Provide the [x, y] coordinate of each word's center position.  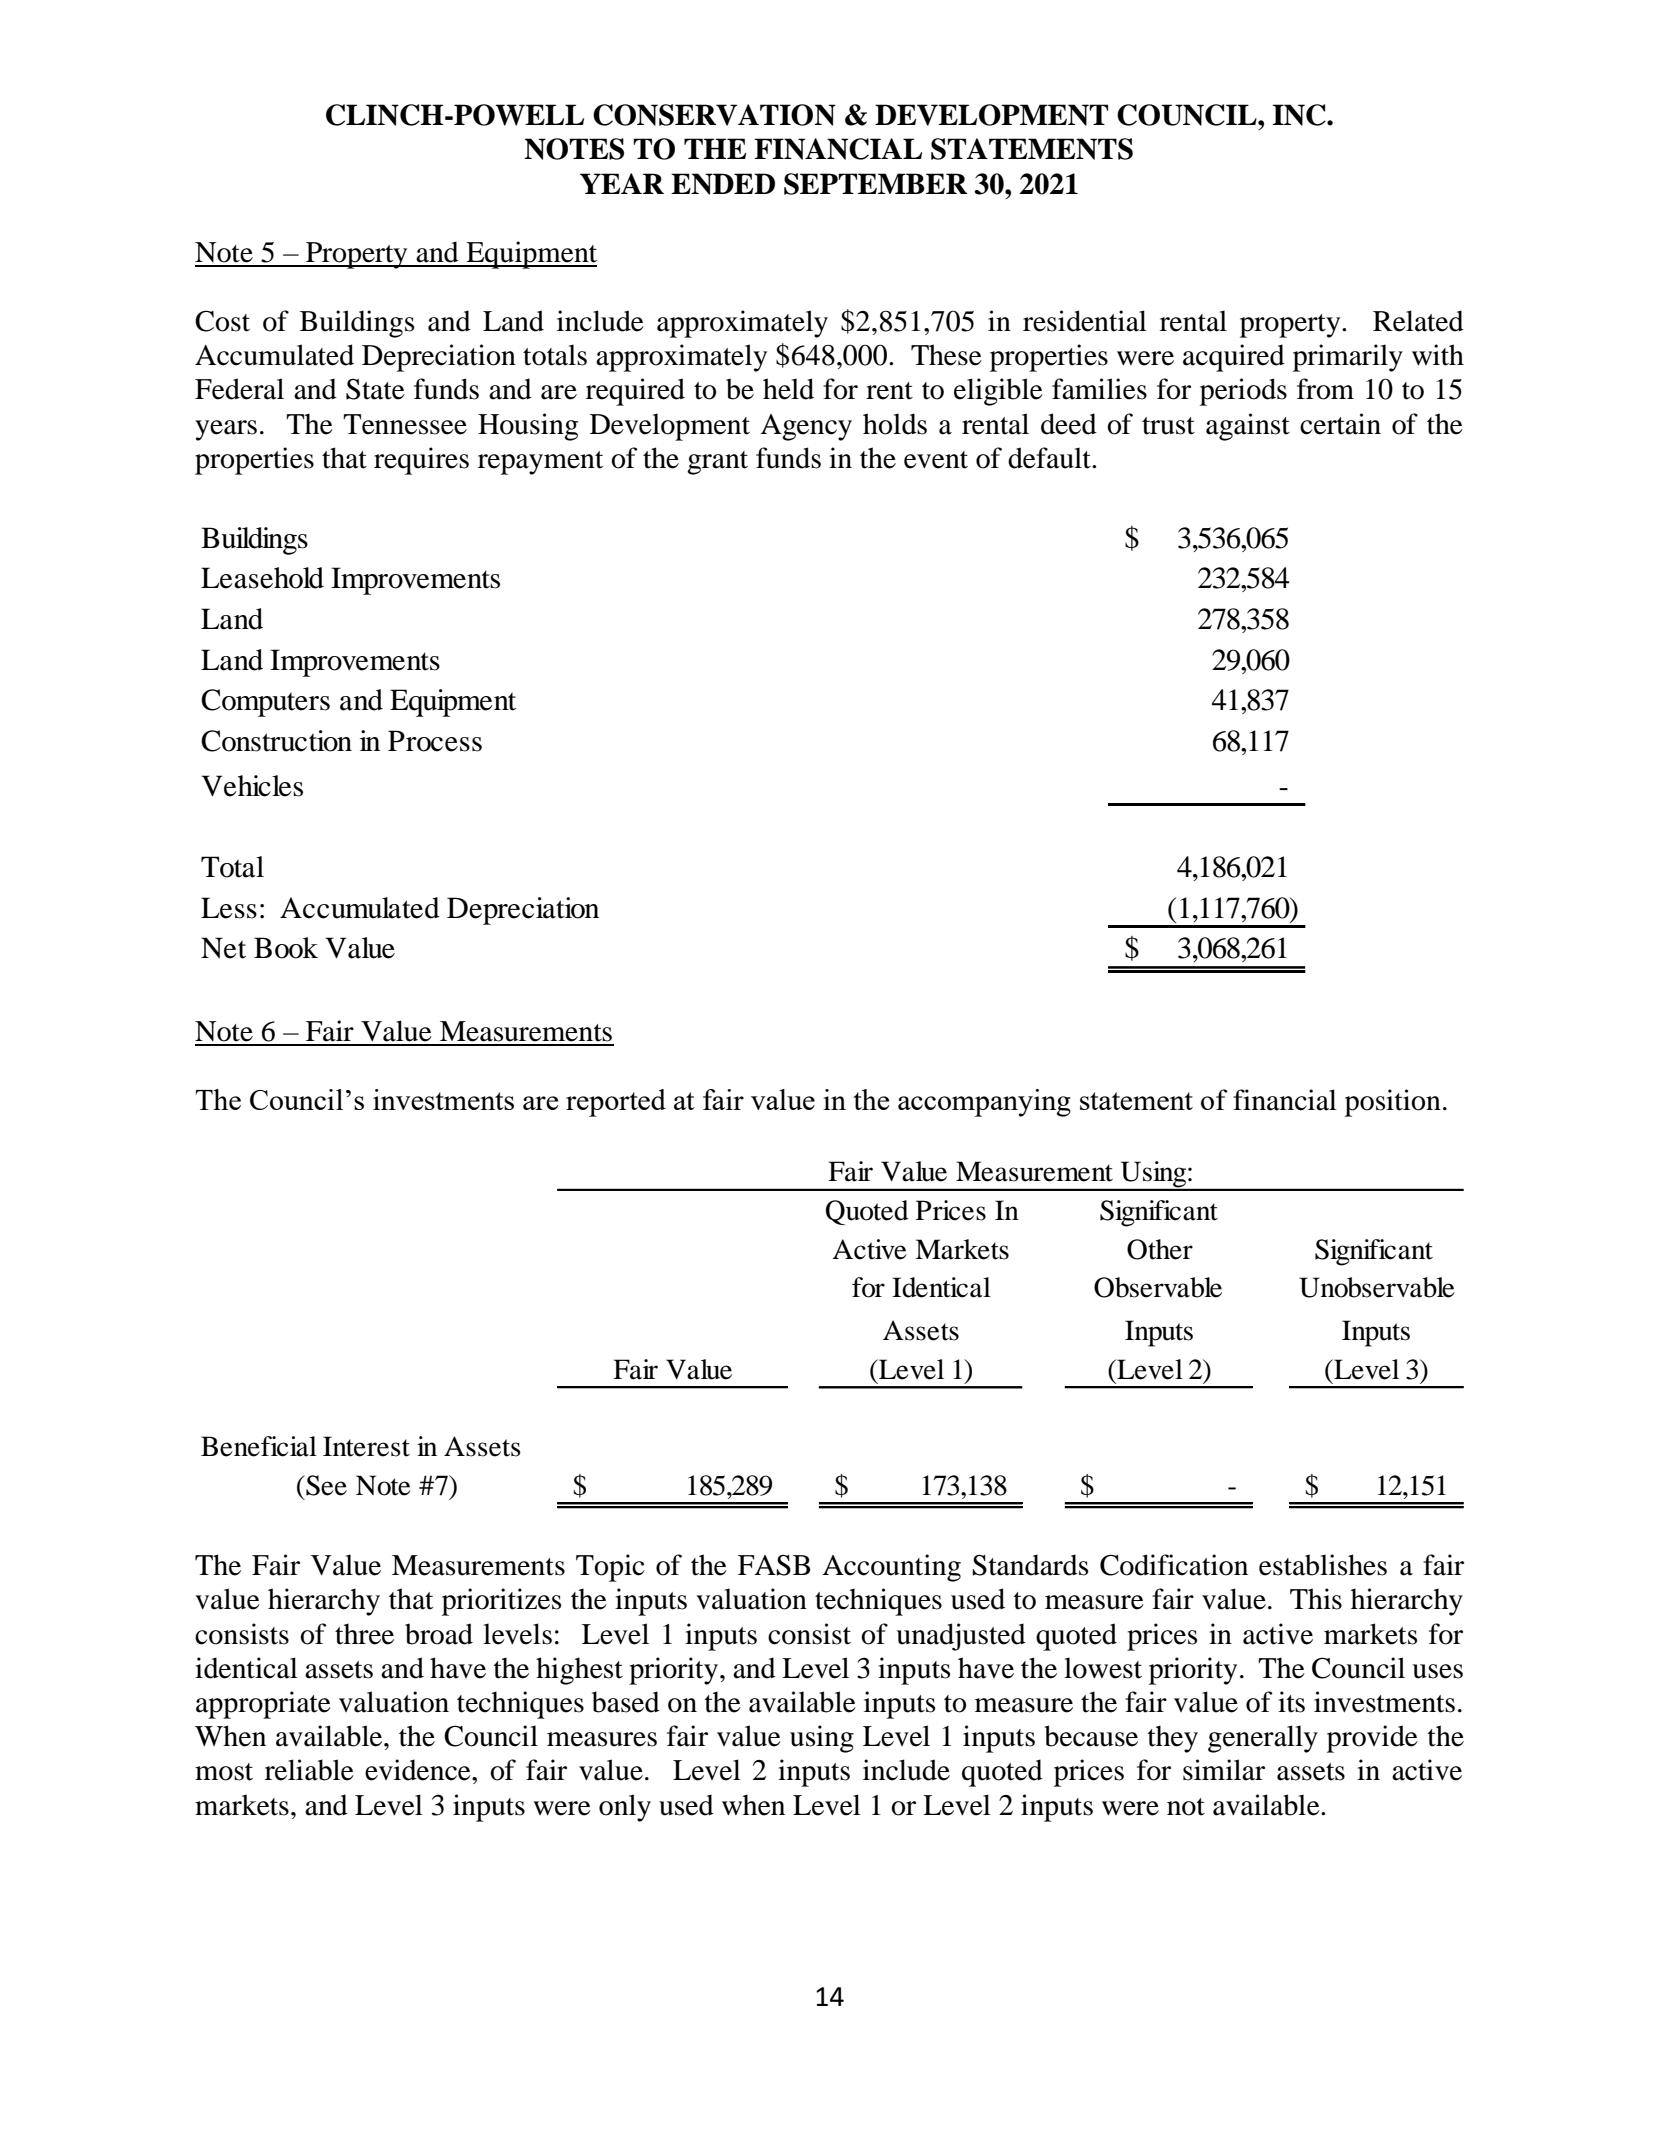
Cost [222, 321]
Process [435, 741]
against [1248, 427]
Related [1418, 321]
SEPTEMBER [876, 184]
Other [1160, 1249]
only [625, 1808]
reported [616, 1103]
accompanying [984, 1103]
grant [717, 463]
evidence [419, 1770]
